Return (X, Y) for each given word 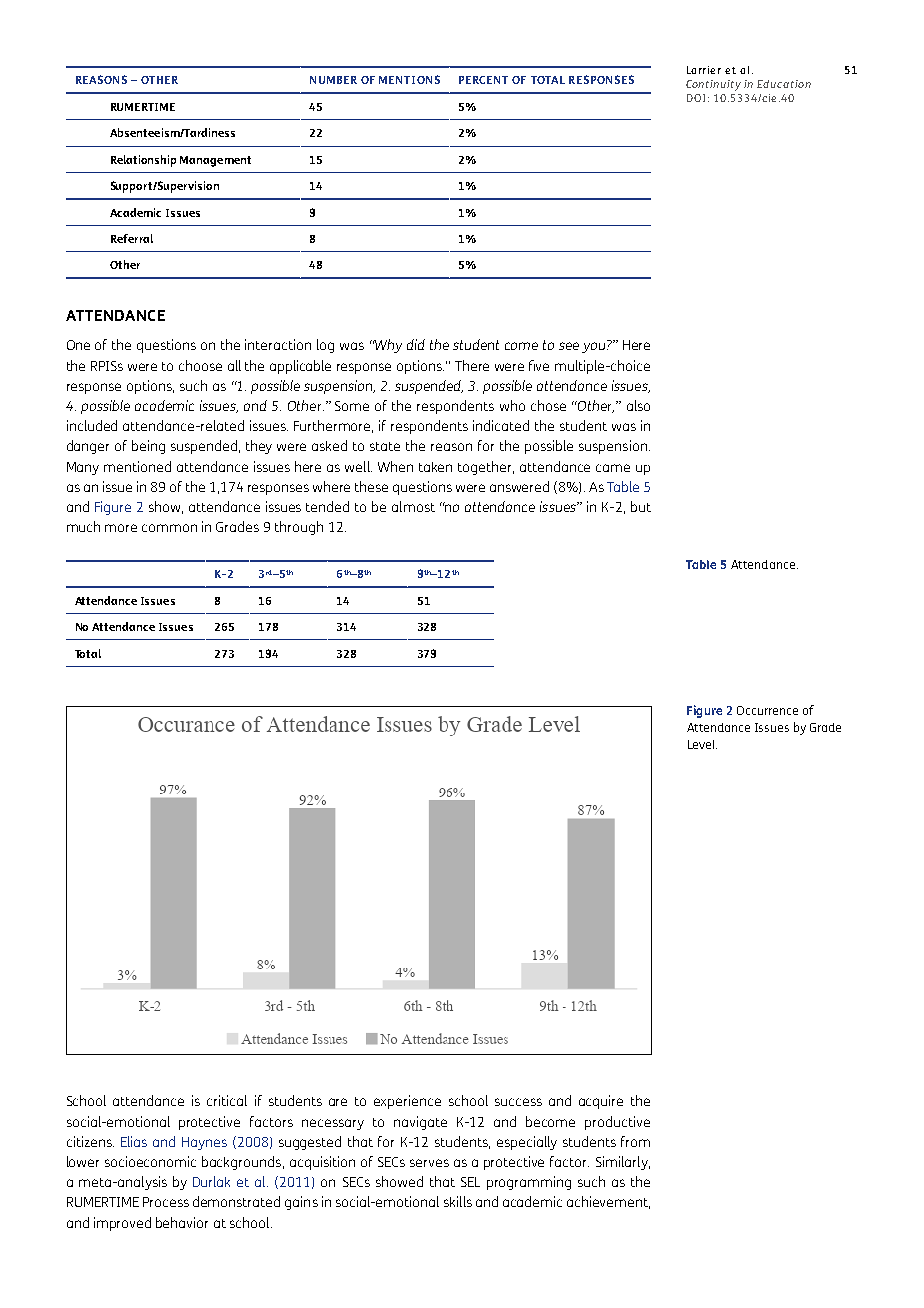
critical (227, 1100)
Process (166, 1202)
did (416, 344)
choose (200, 365)
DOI (696, 98)
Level (702, 744)
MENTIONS (409, 79)
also (638, 405)
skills (458, 1201)
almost (413, 506)
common (169, 528)
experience (407, 1102)
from (635, 1141)
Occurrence (767, 710)
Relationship (143, 161)
